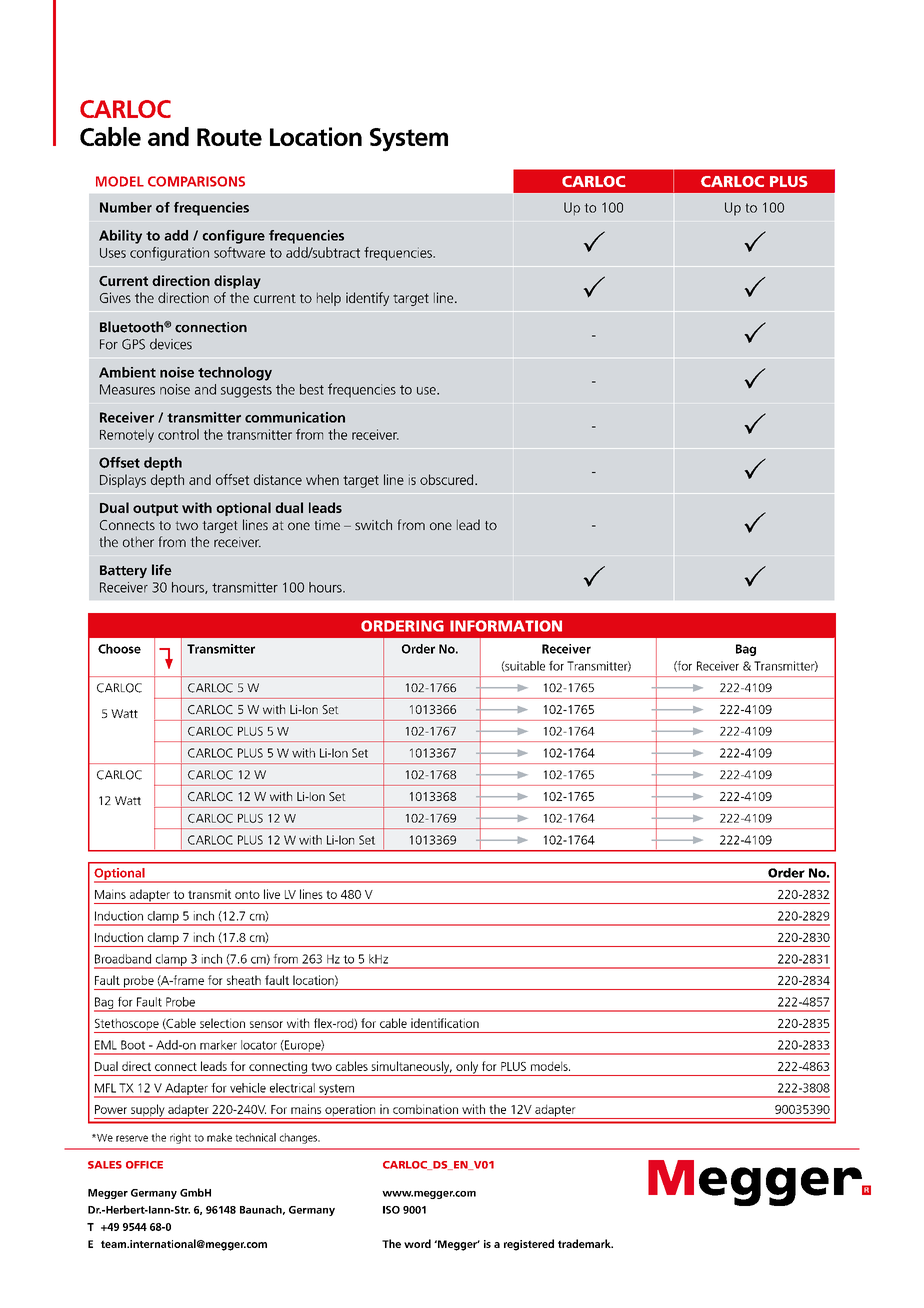 The image size is (924, 1308). Describe the element at coordinates (229, 137) in the document. I see `Route` at that location.
